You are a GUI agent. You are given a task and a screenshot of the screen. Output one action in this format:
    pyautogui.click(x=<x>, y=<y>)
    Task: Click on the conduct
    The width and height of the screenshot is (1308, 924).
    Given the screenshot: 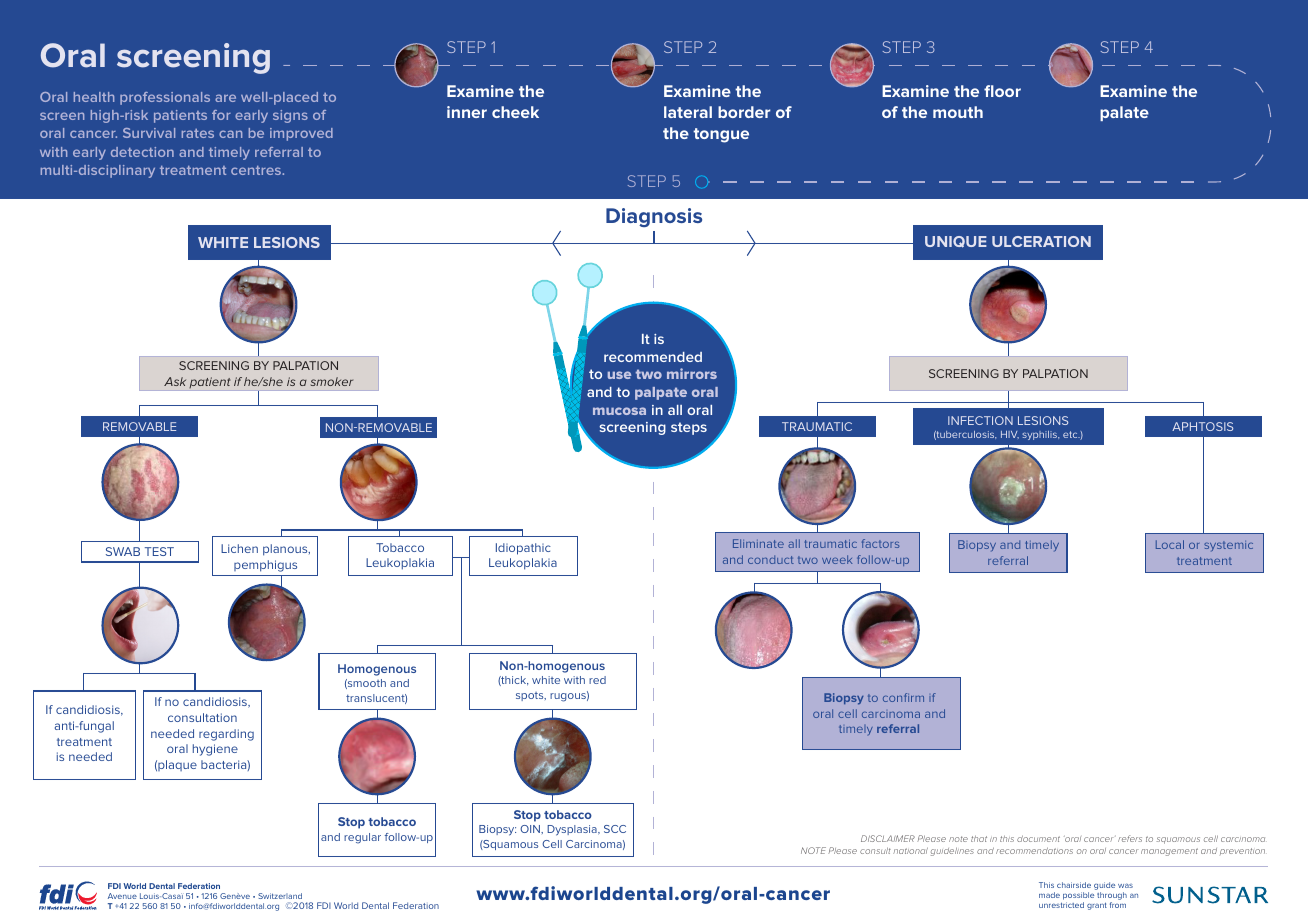 What is the action you would take?
    pyautogui.click(x=771, y=559)
